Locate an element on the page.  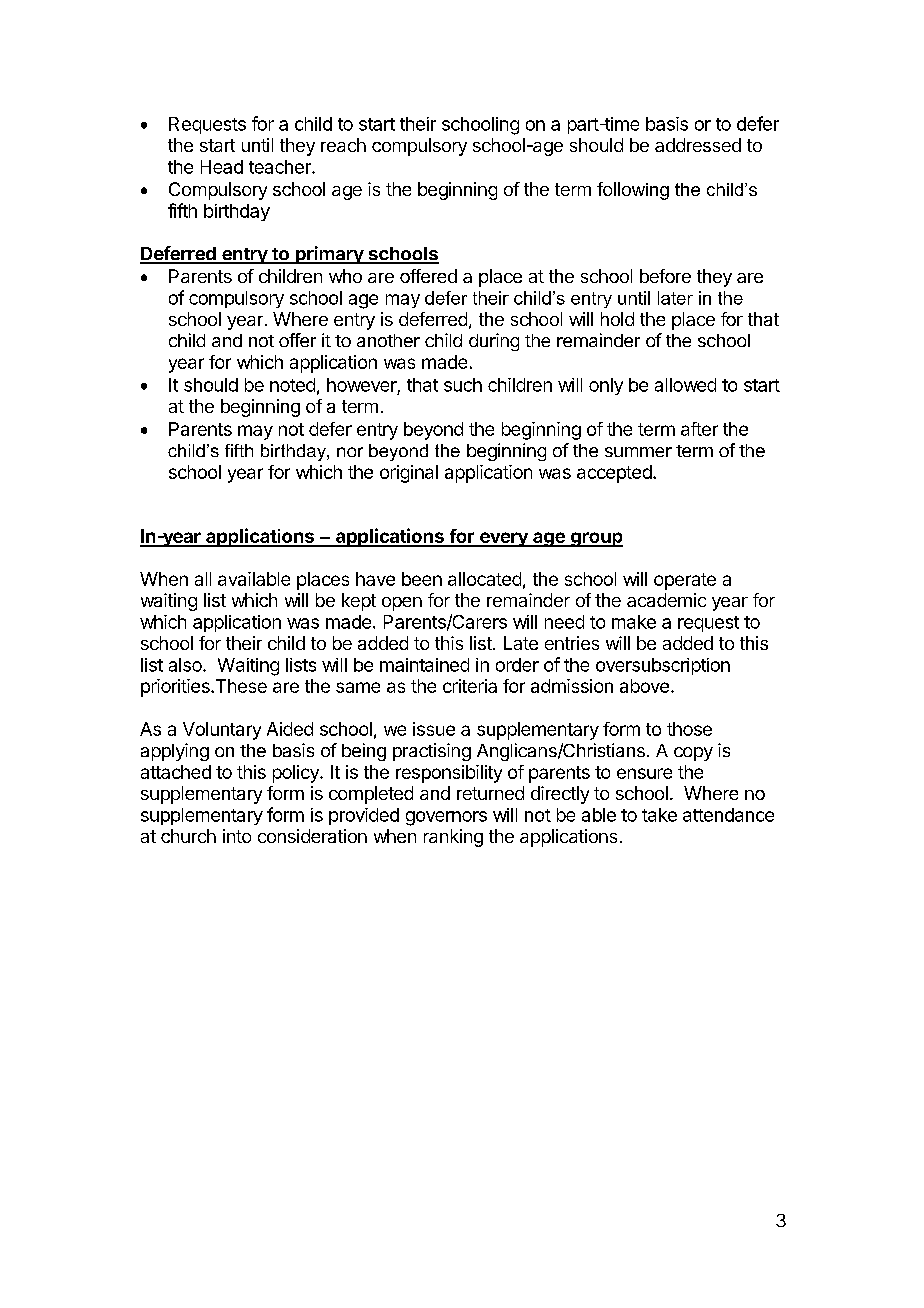
addressed is located at coordinates (698, 145).
